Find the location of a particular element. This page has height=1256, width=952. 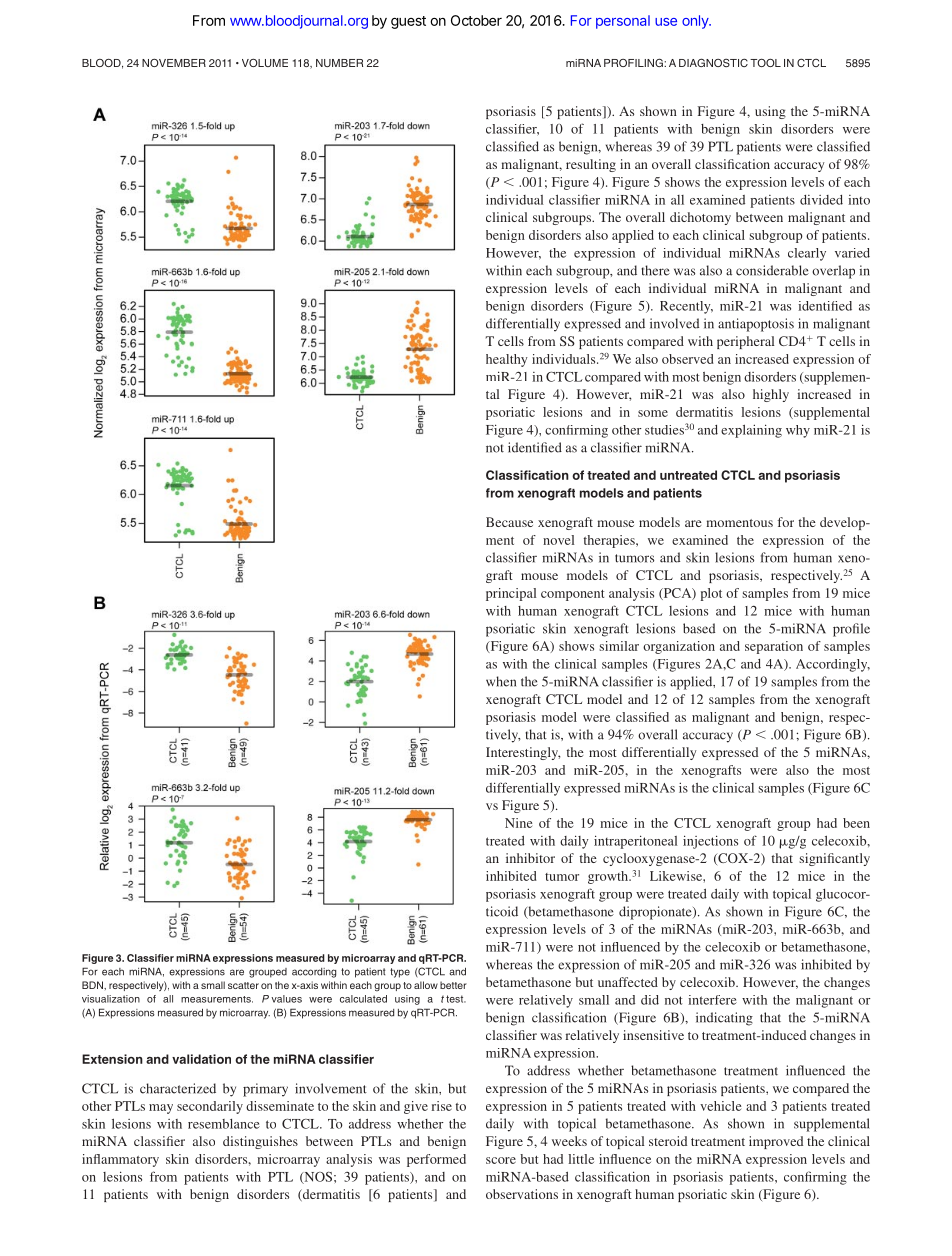

October is located at coordinates (476, 20).
